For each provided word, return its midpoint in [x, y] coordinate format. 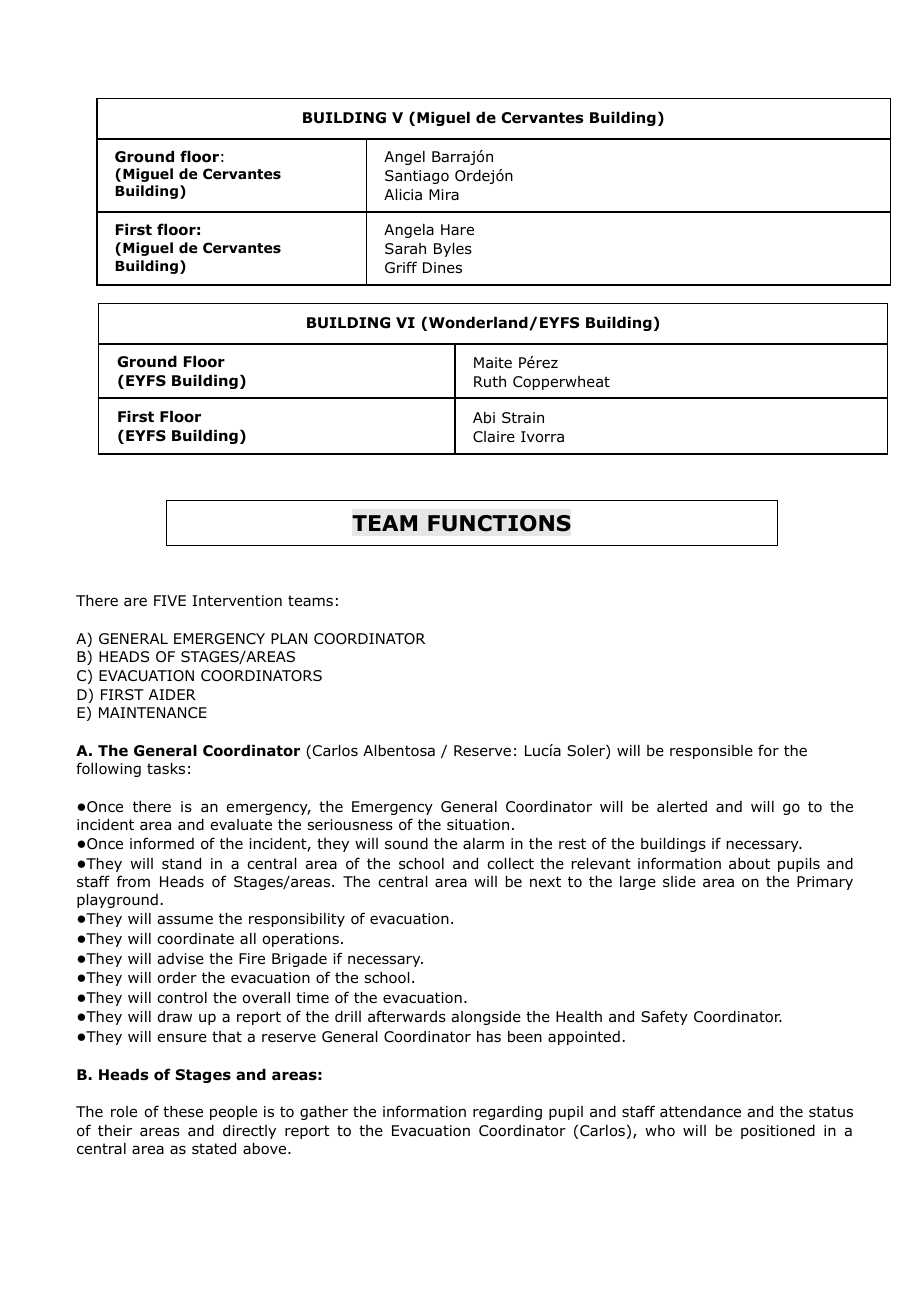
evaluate [241, 825]
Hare [457, 229]
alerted [682, 806]
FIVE [170, 600]
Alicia [403, 194]
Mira [444, 194]
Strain [523, 418]
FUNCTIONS [499, 523]
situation [478, 825]
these [183, 1111]
